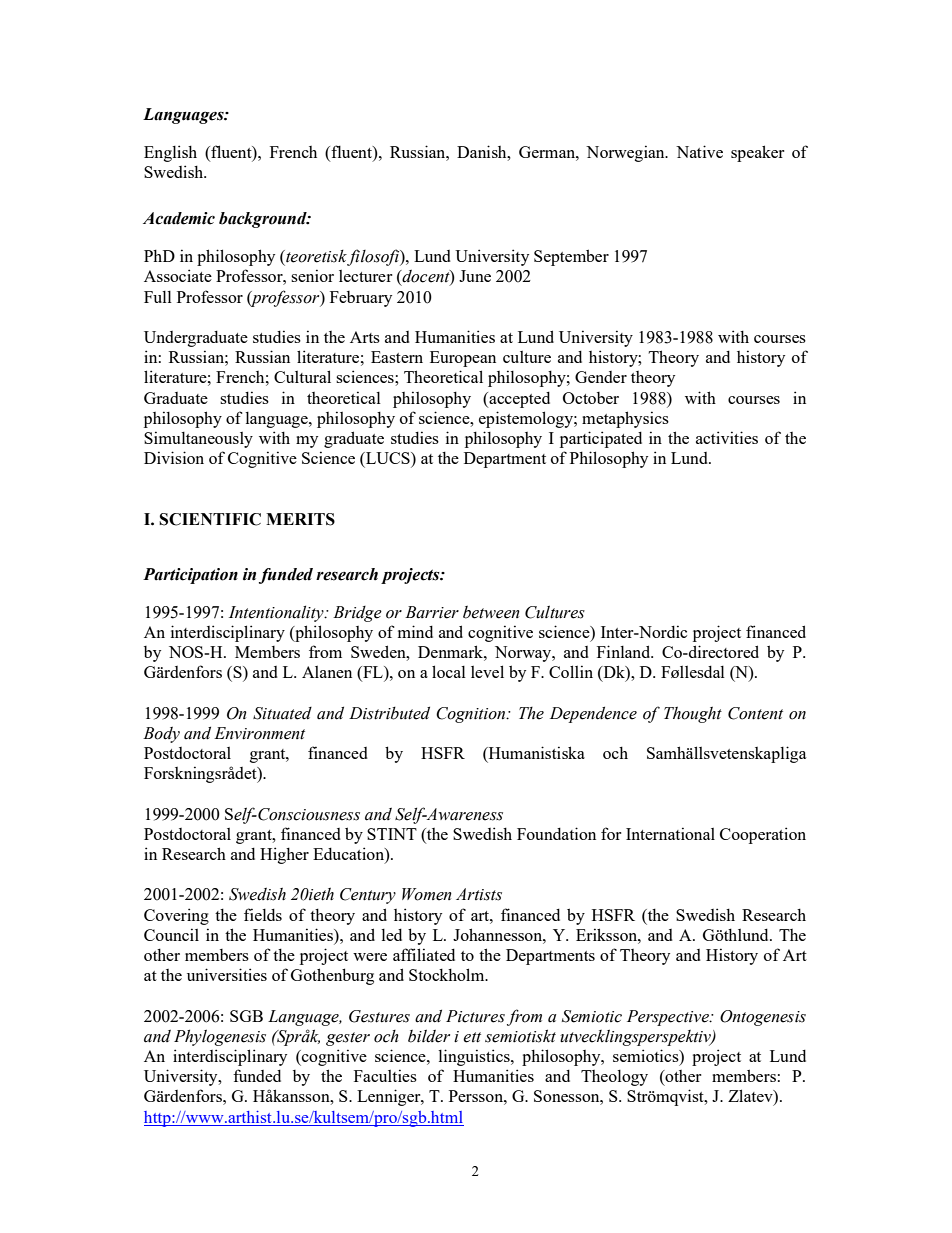 Image resolution: width=952 pixels, height=1233 pixels. What do you see at coordinates (472, 715) in the page?
I see `Cognition` at bounding box center [472, 715].
